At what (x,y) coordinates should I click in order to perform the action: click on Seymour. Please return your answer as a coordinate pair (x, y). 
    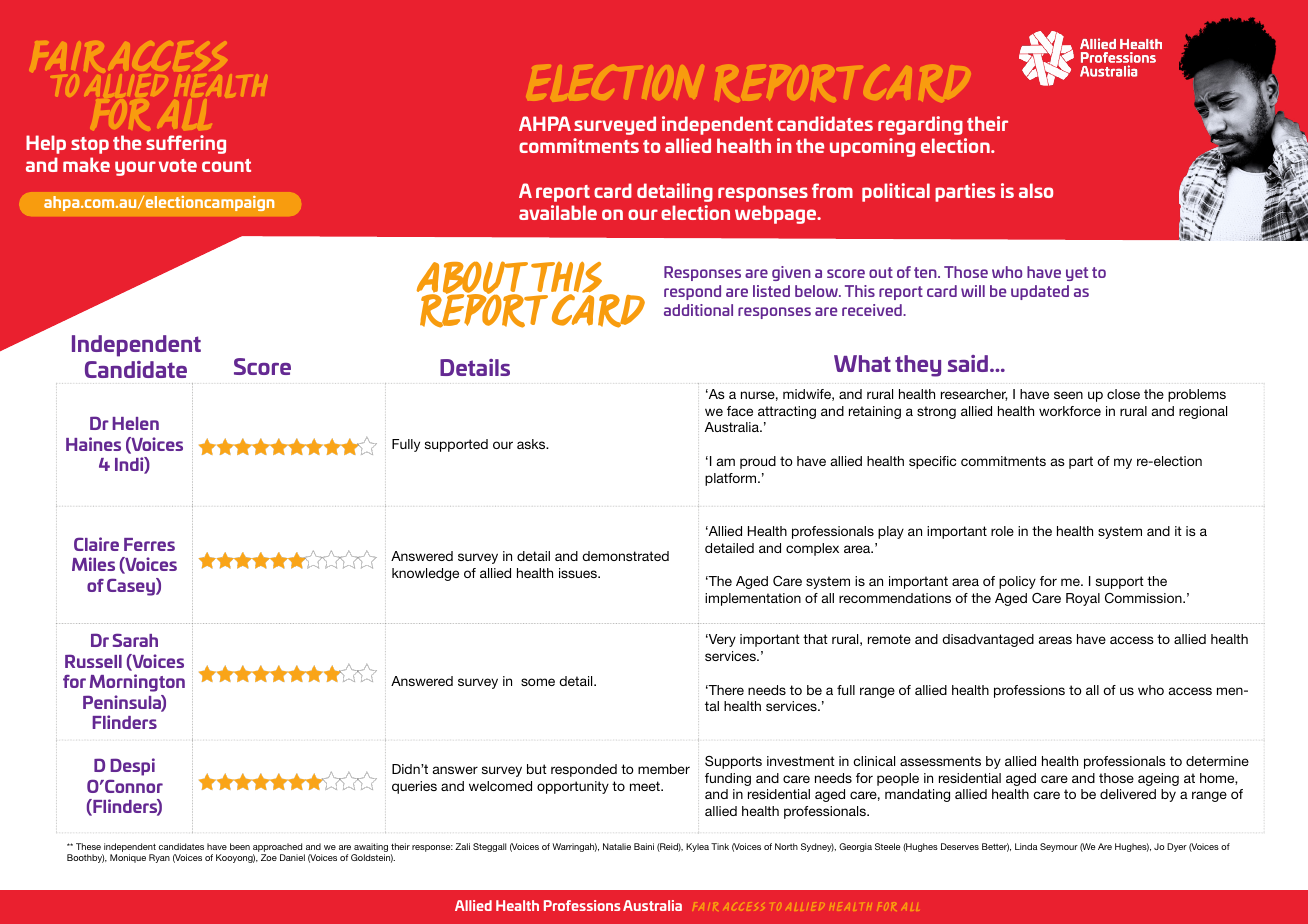
    Looking at the image, I should click on (1059, 847).
